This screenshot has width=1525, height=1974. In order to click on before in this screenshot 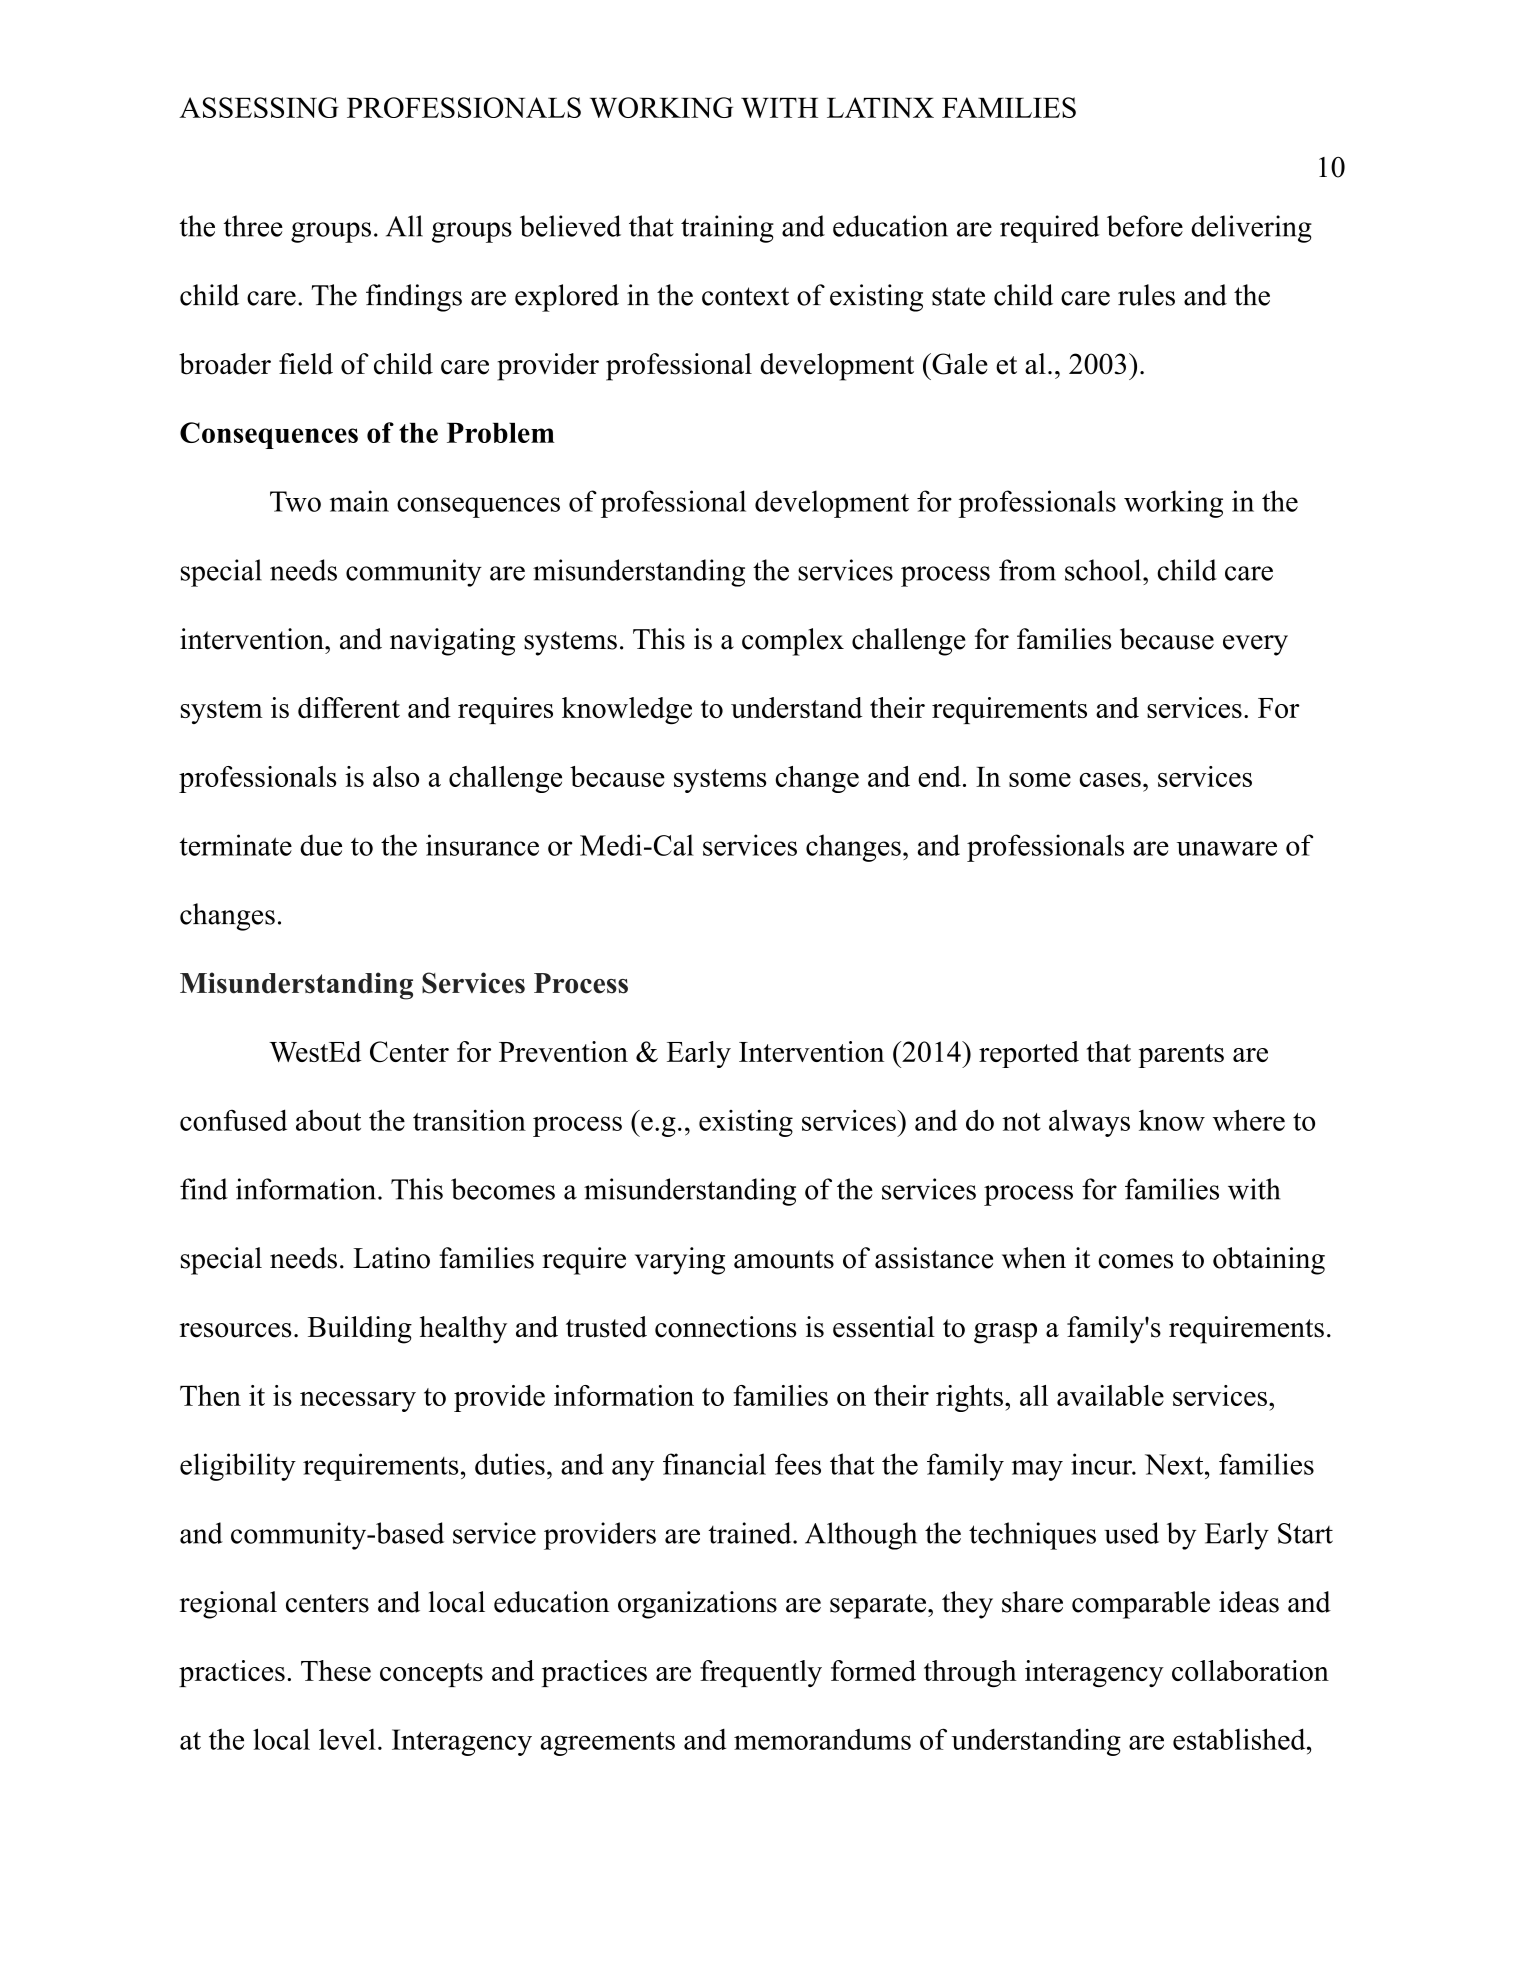, I will do `click(1145, 226)`.
